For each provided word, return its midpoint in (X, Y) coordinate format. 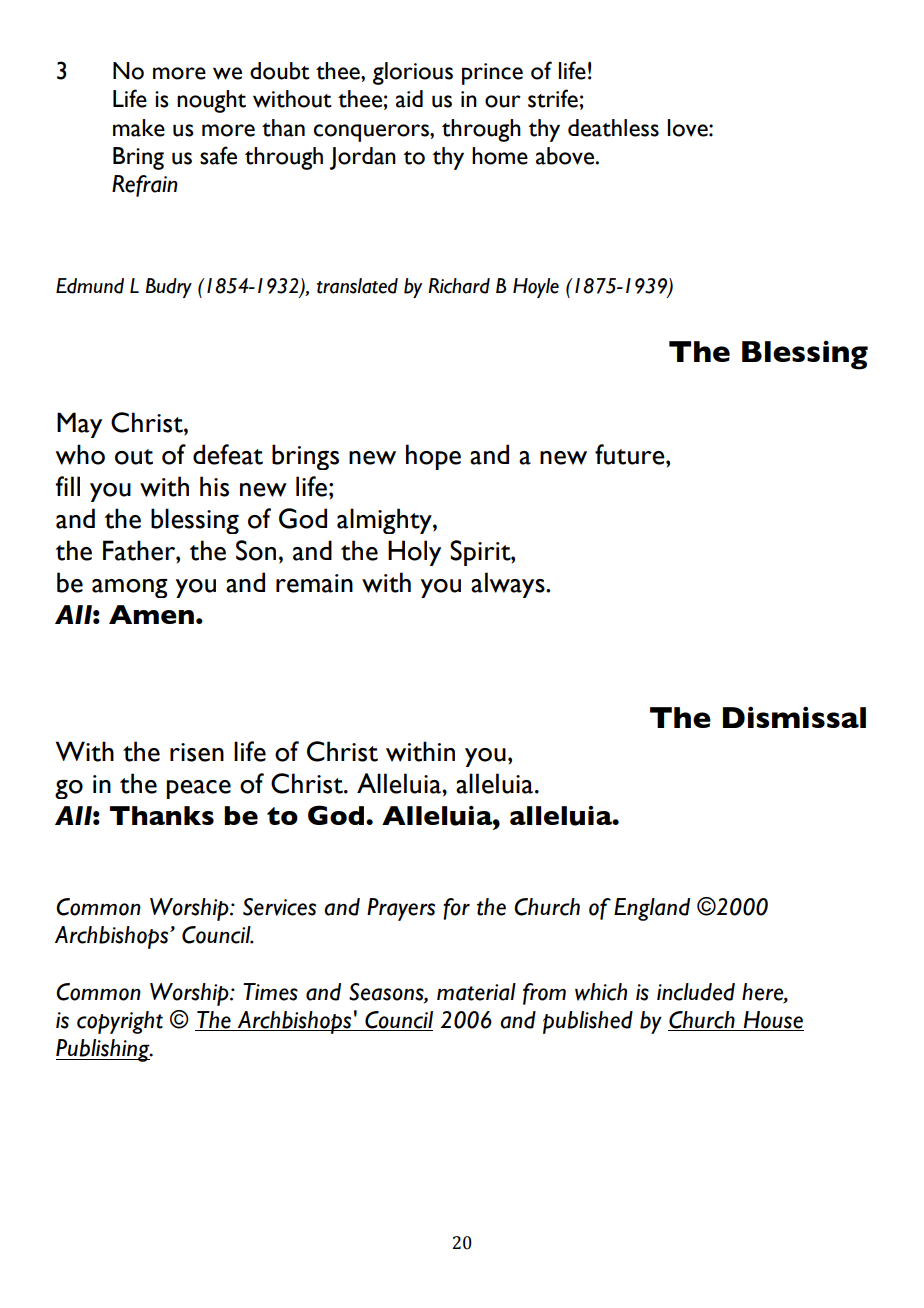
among (130, 588)
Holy (414, 553)
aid (409, 99)
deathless (613, 128)
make (139, 128)
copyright (120, 1022)
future (631, 454)
